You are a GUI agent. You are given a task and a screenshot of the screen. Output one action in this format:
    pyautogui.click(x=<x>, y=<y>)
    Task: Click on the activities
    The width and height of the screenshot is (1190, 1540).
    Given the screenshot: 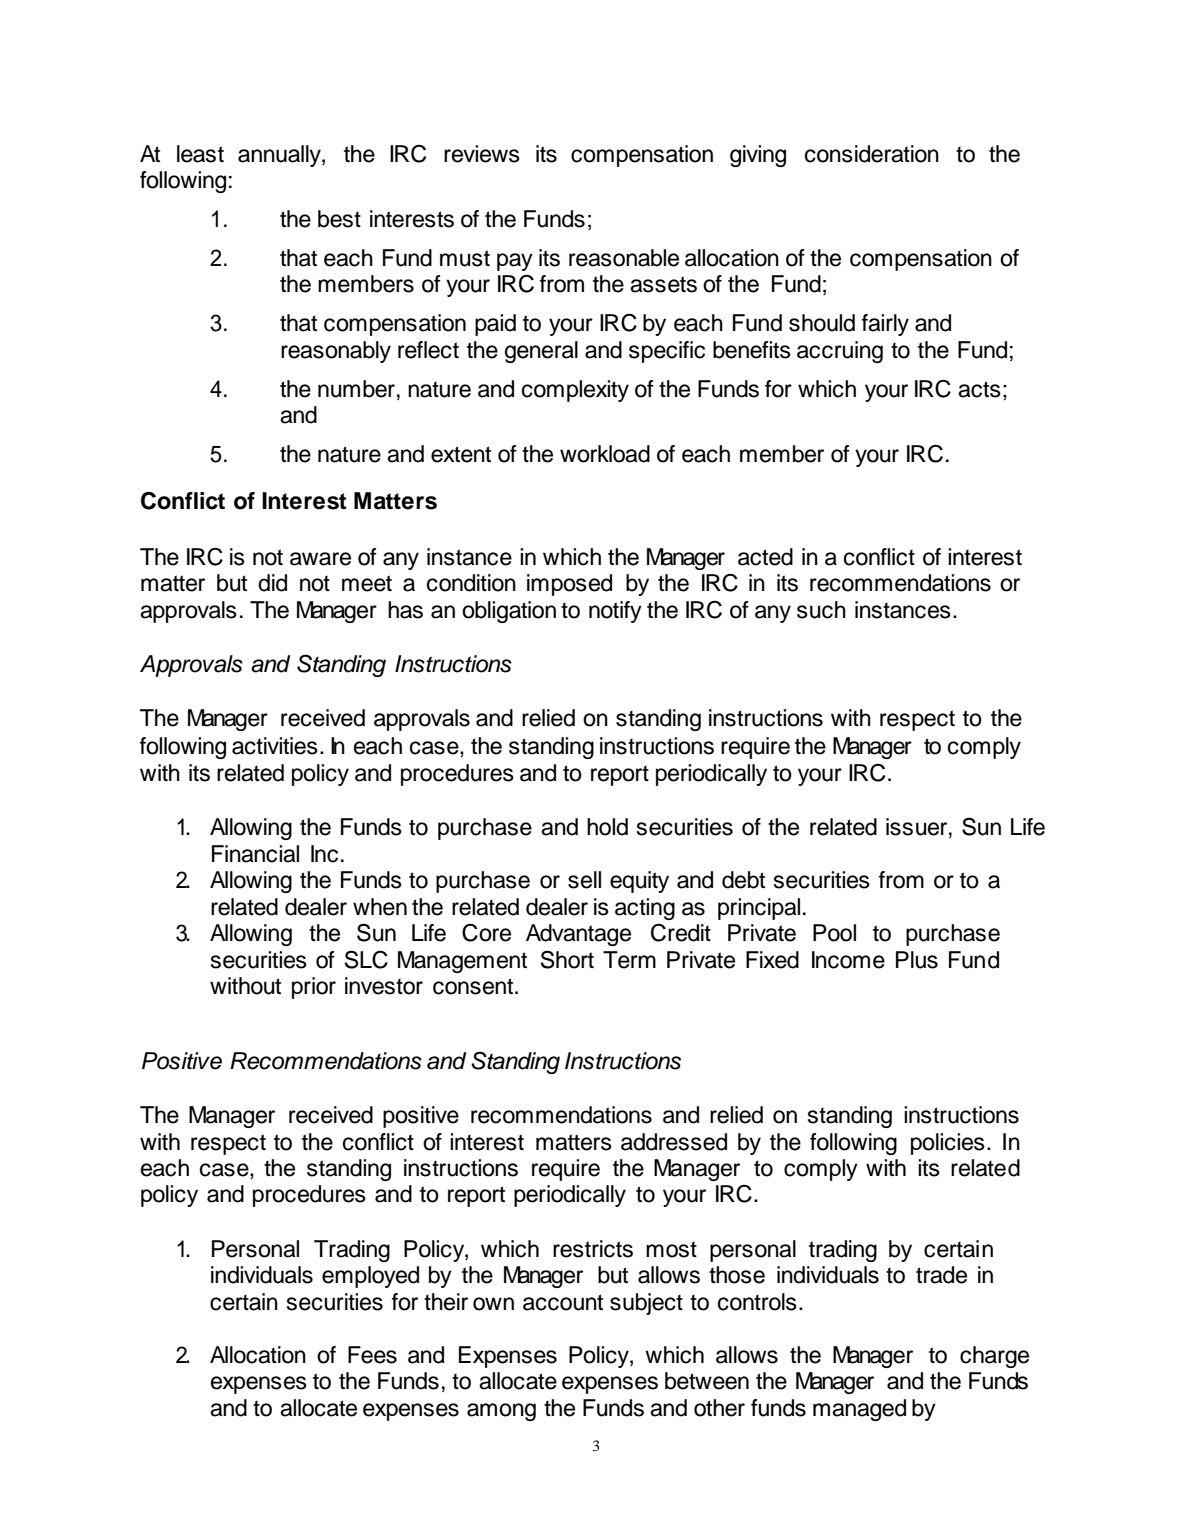 What is the action you would take?
    pyautogui.click(x=275, y=746)
